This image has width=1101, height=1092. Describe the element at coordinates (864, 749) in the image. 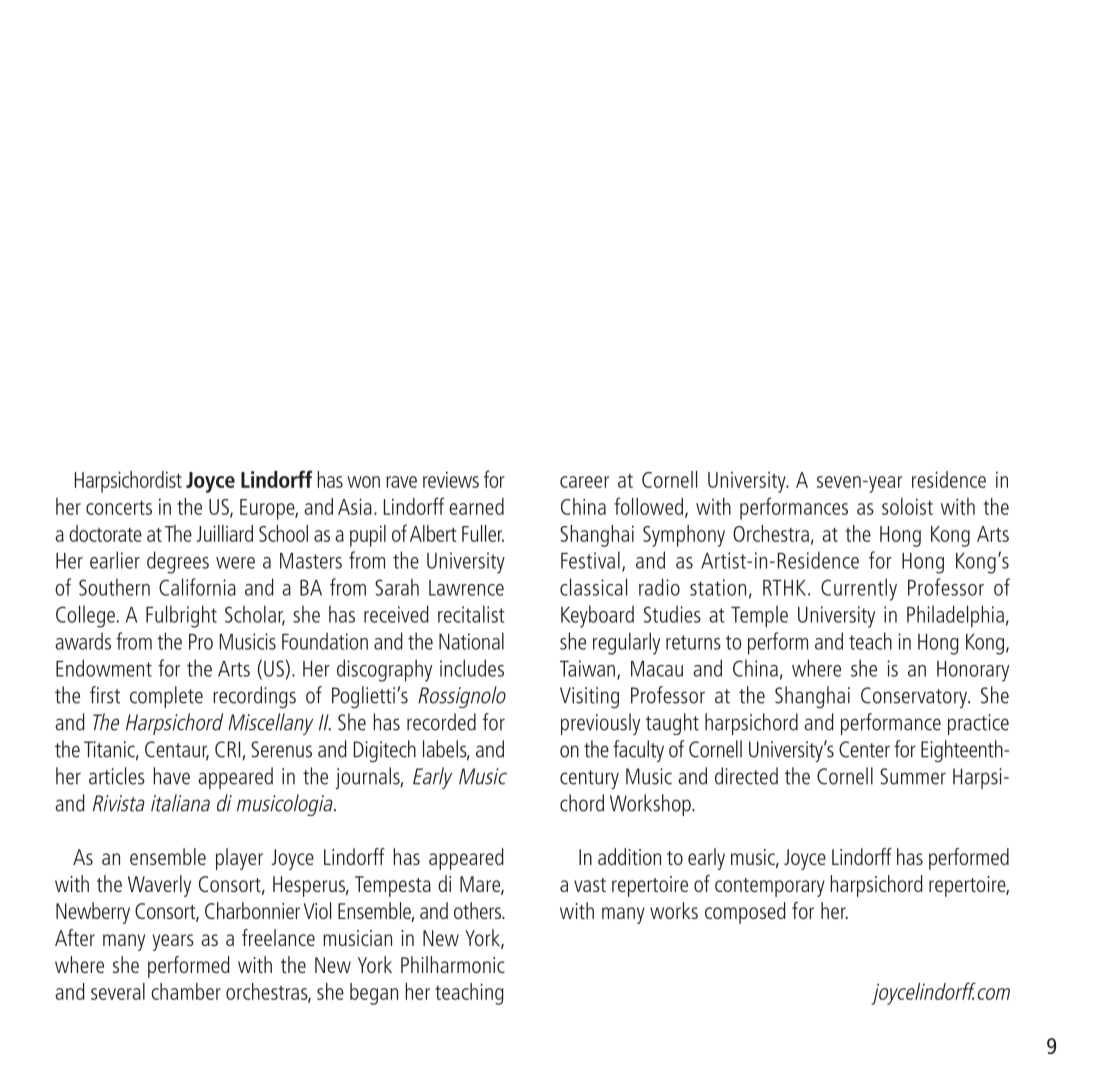

I see `Center` at that location.
